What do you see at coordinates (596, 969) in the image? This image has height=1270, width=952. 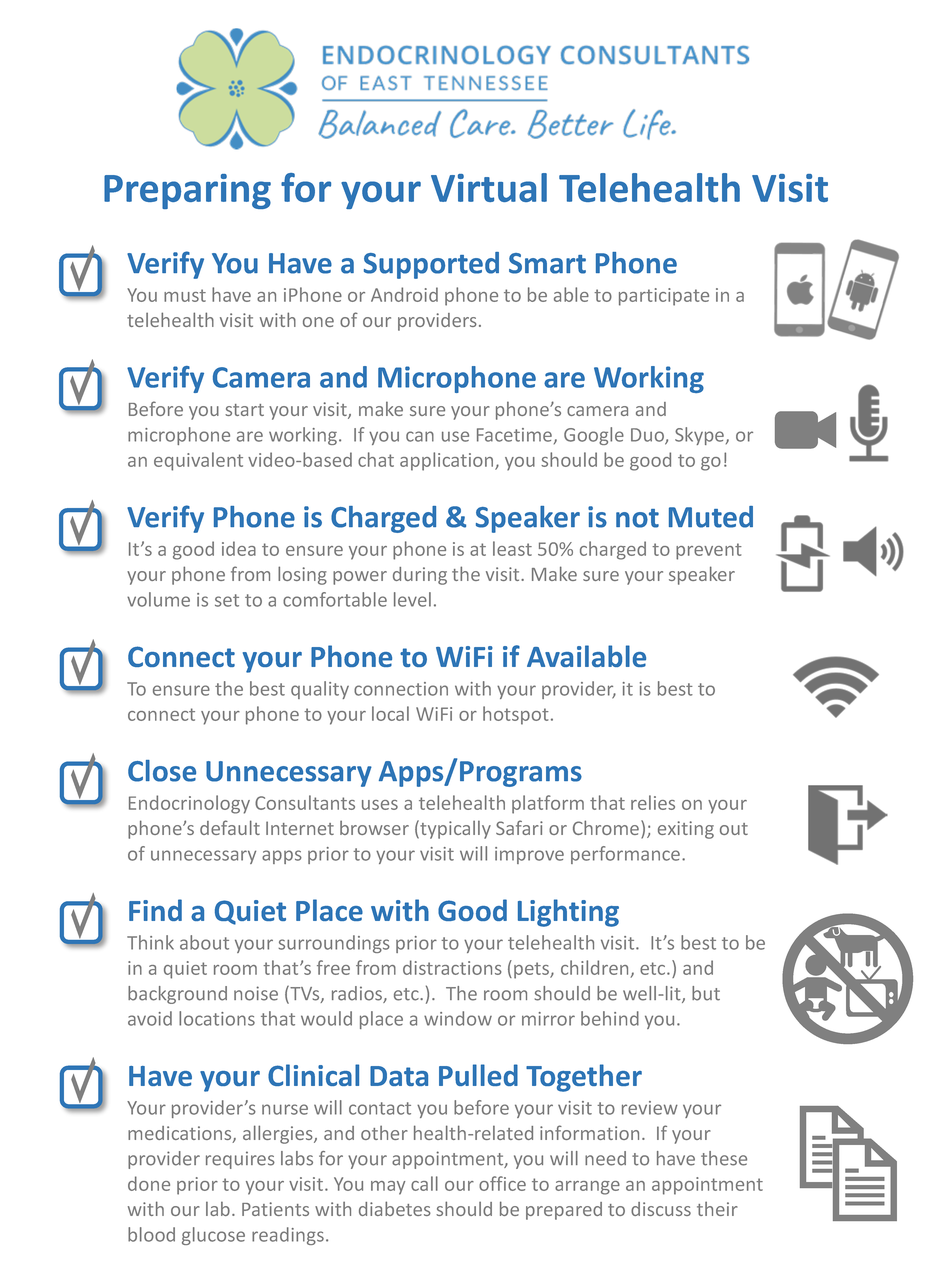 I see `children` at bounding box center [596, 969].
